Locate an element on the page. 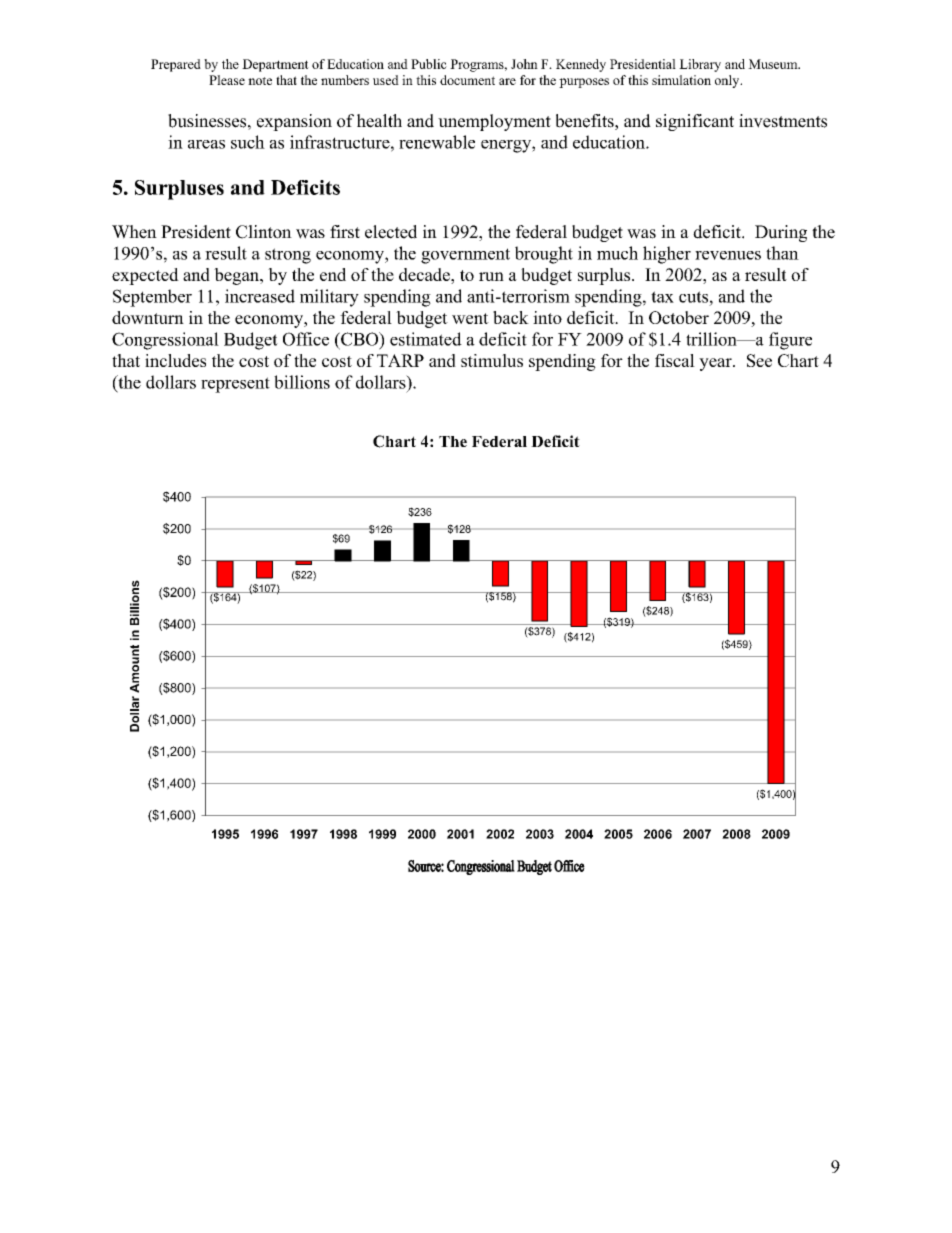 The height and width of the image is (1233, 952). elected is located at coordinates (391, 232).
